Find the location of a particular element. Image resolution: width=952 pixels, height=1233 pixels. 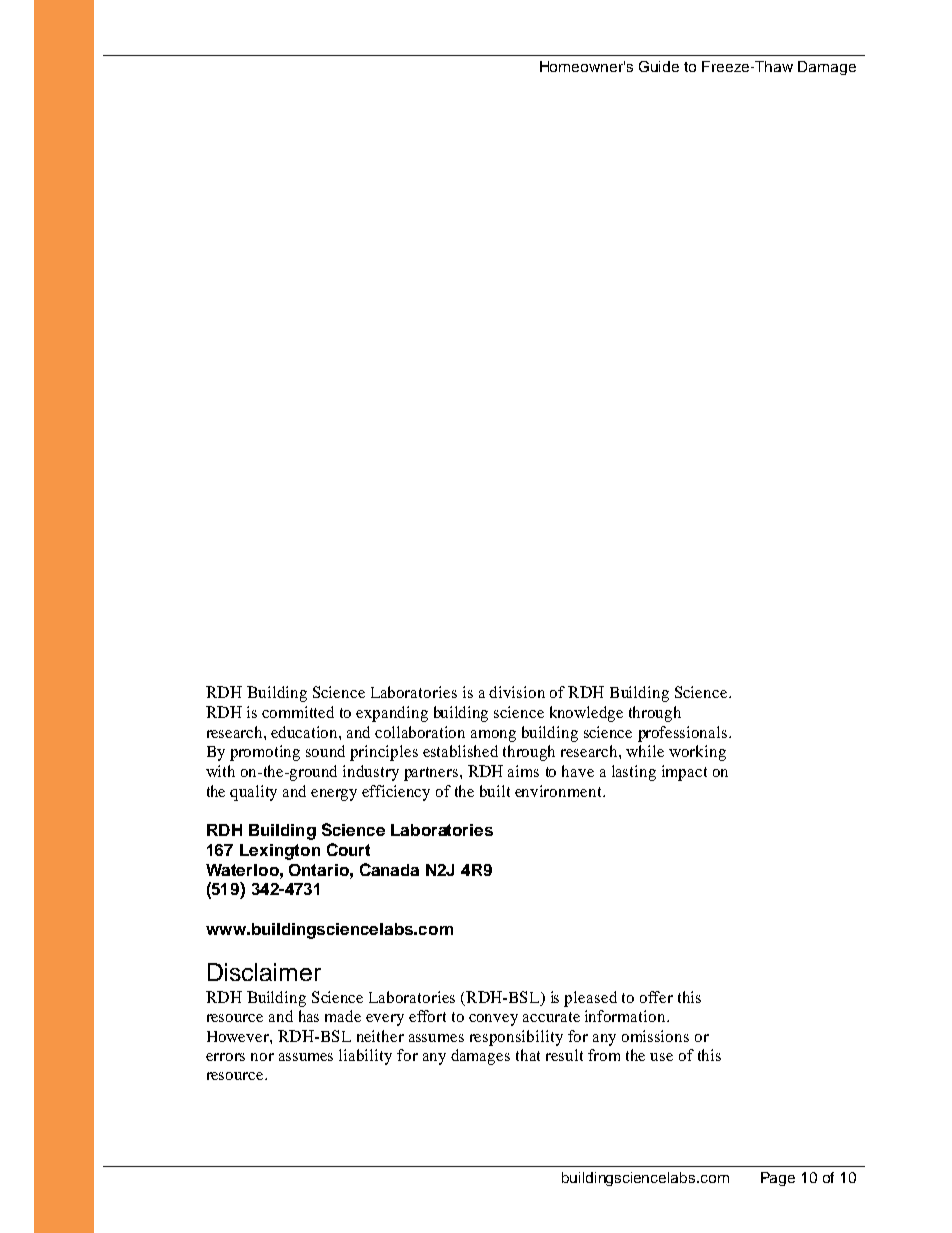

Guide is located at coordinates (659, 66).
